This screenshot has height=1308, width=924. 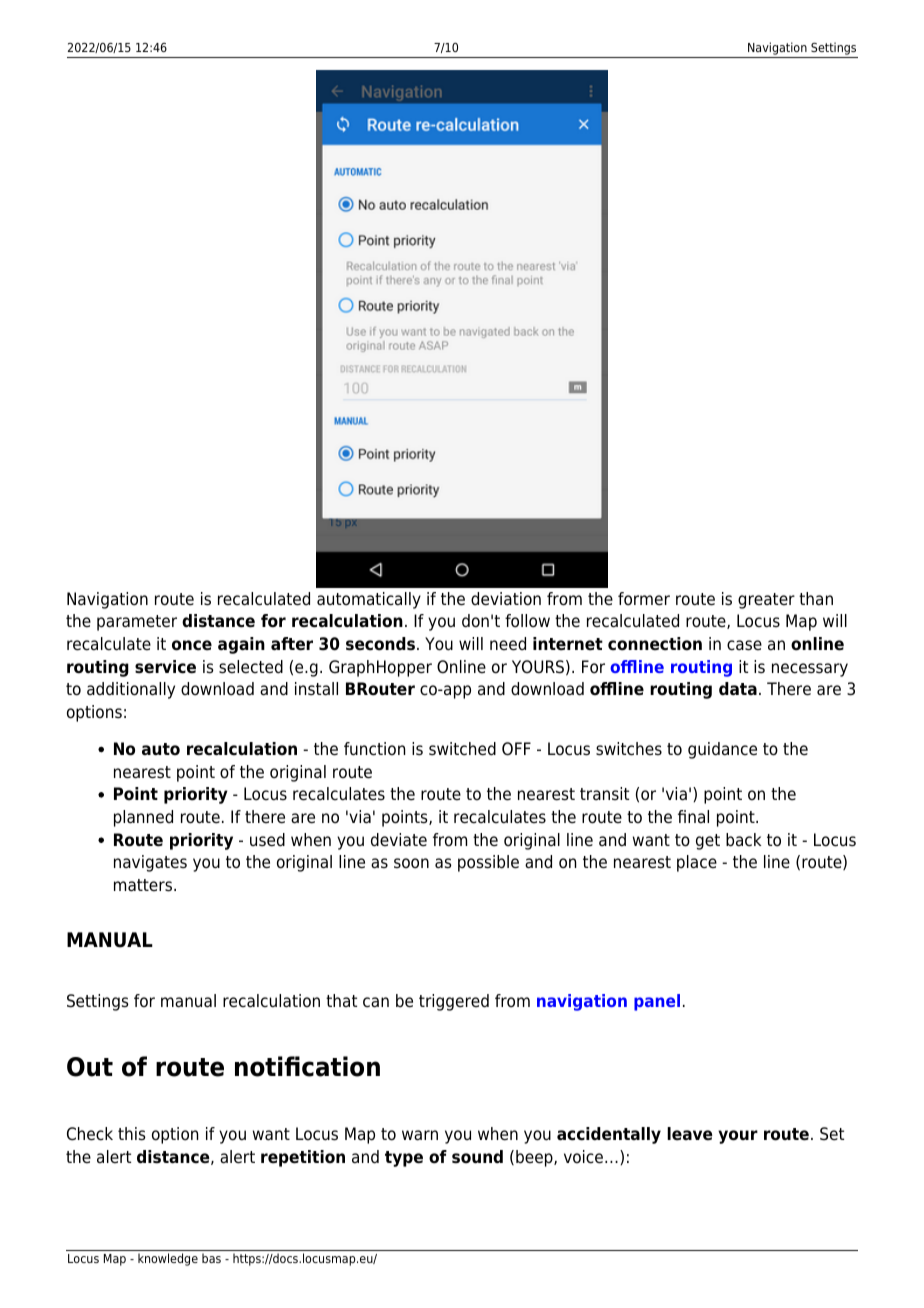 I want to click on parameter, so click(x=137, y=623).
